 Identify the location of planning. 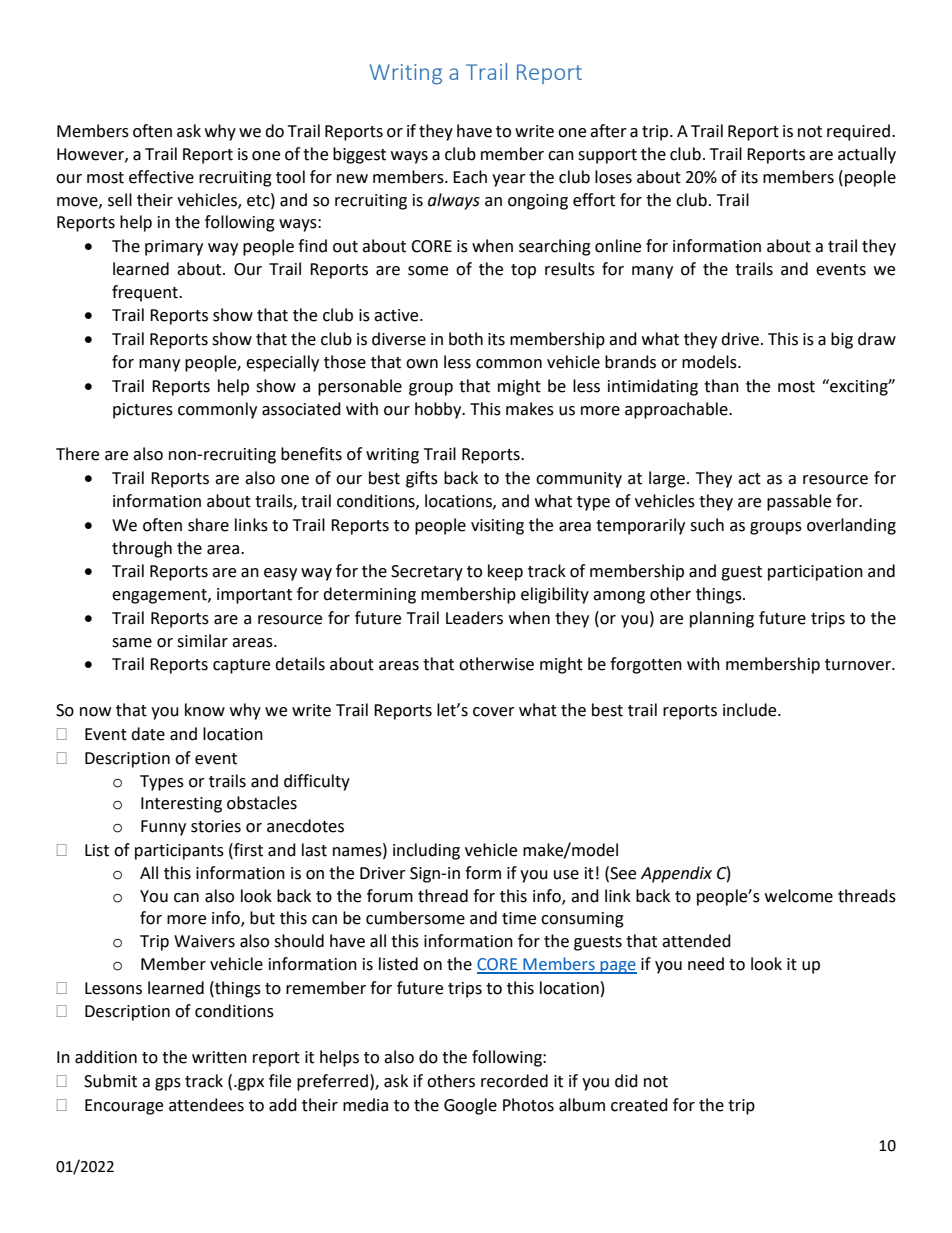
(722, 619).
